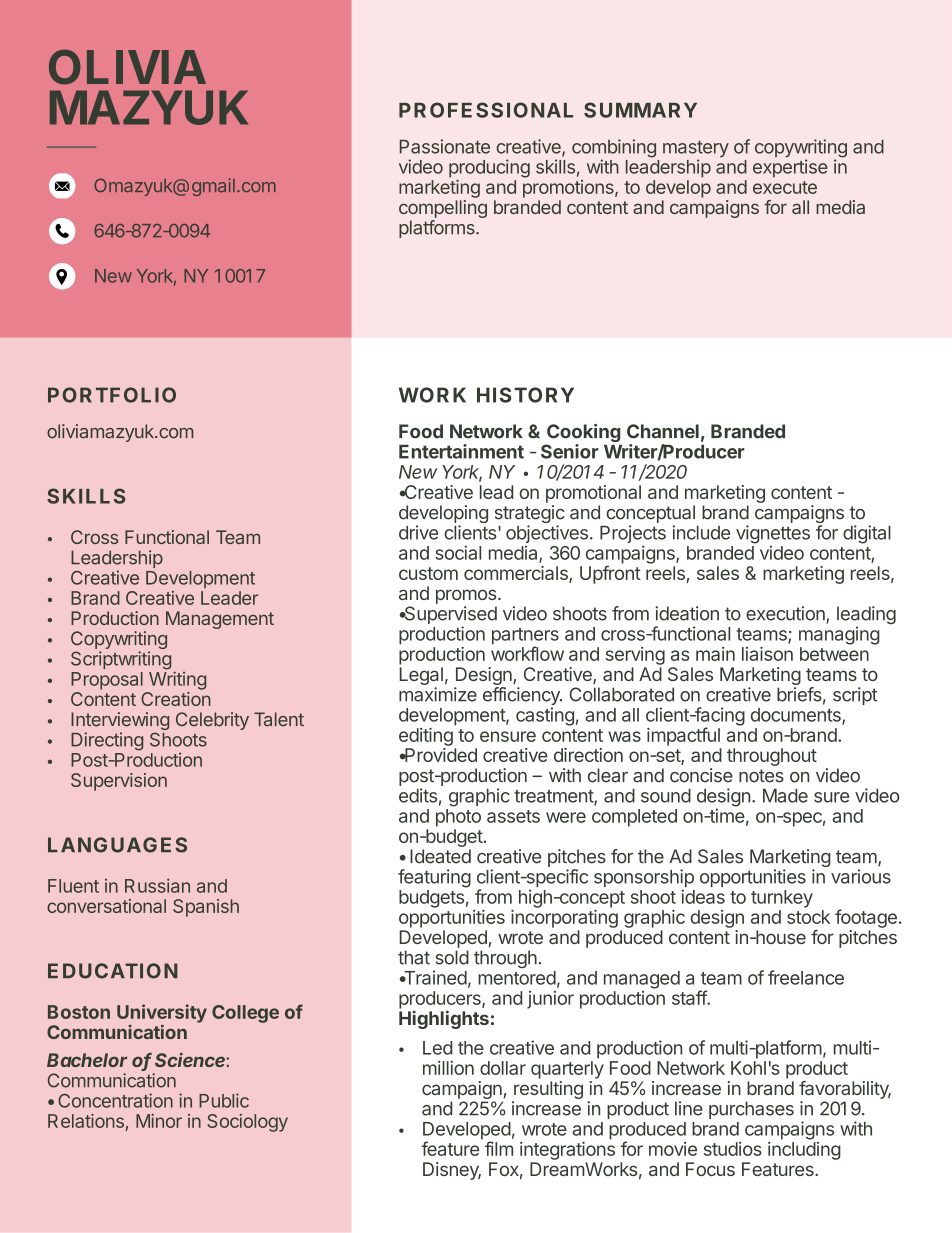 The image size is (952, 1233). I want to click on Management, so click(220, 620).
